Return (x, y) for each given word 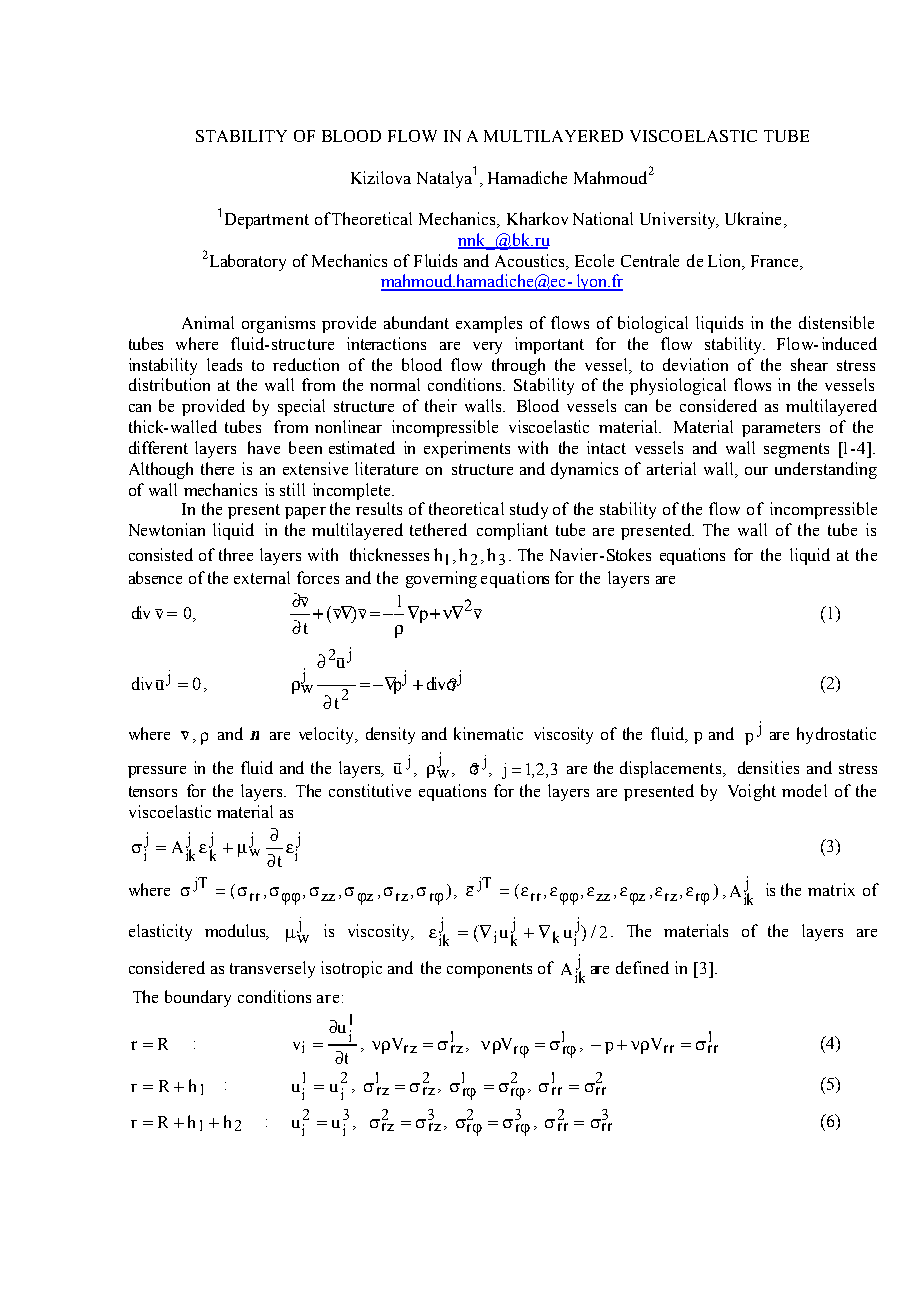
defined (642, 967)
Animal (208, 322)
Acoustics (531, 262)
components (489, 970)
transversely (272, 969)
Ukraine (753, 218)
